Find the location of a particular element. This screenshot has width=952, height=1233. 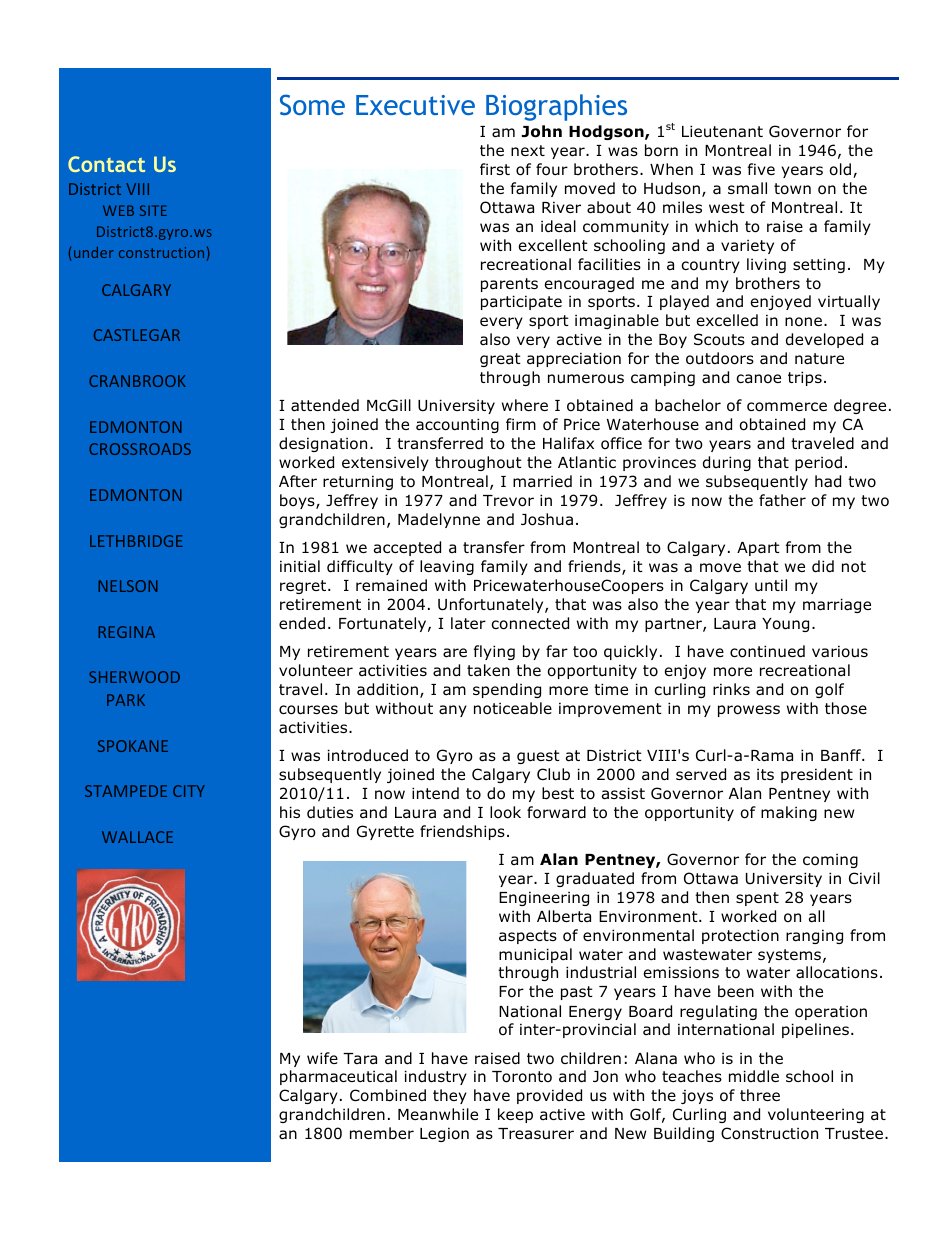

its is located at coordinates (765, 774).
